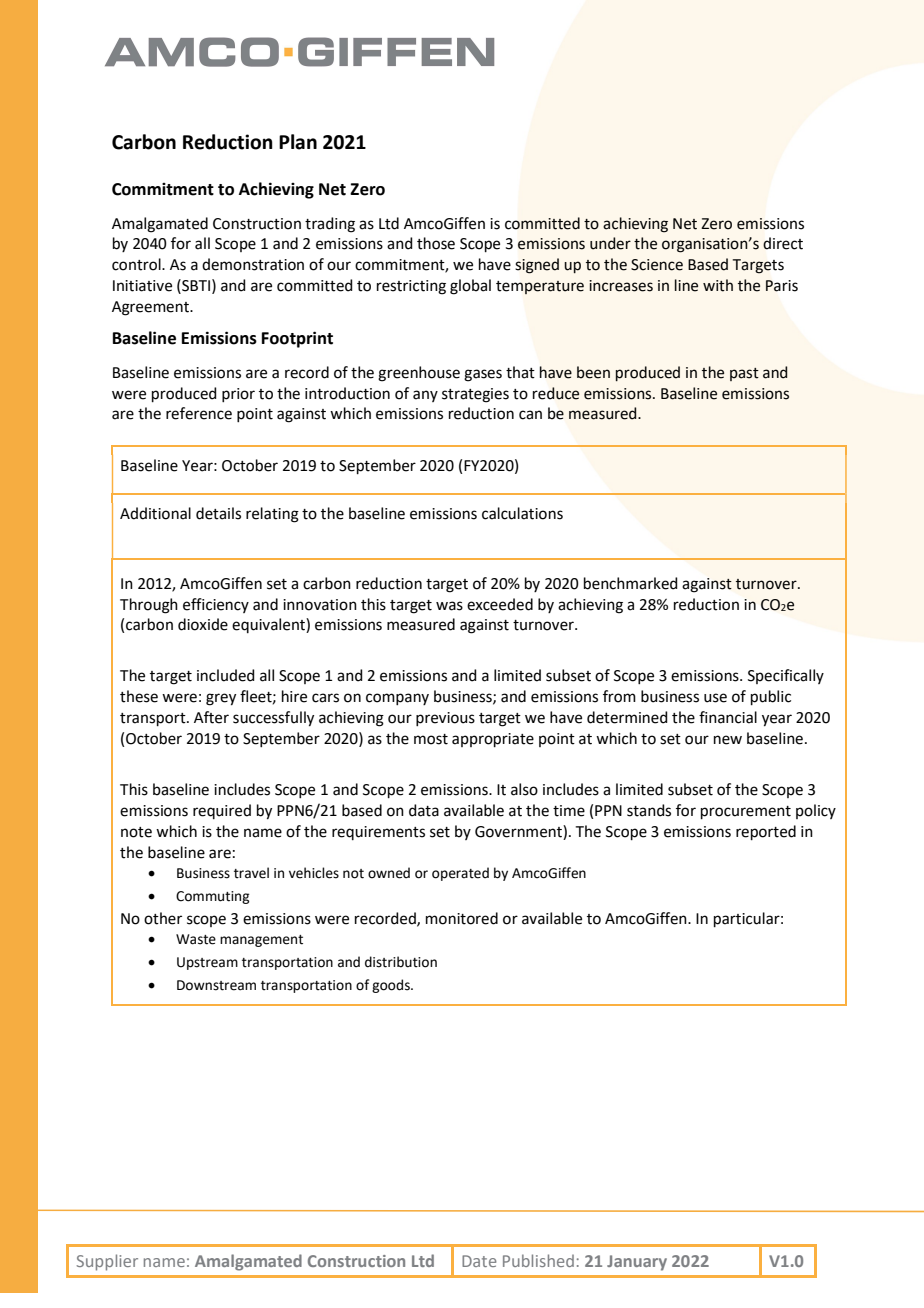 The height and width of the page is (1308, 924). I want to click on benchmarked, so click(631, 583).
